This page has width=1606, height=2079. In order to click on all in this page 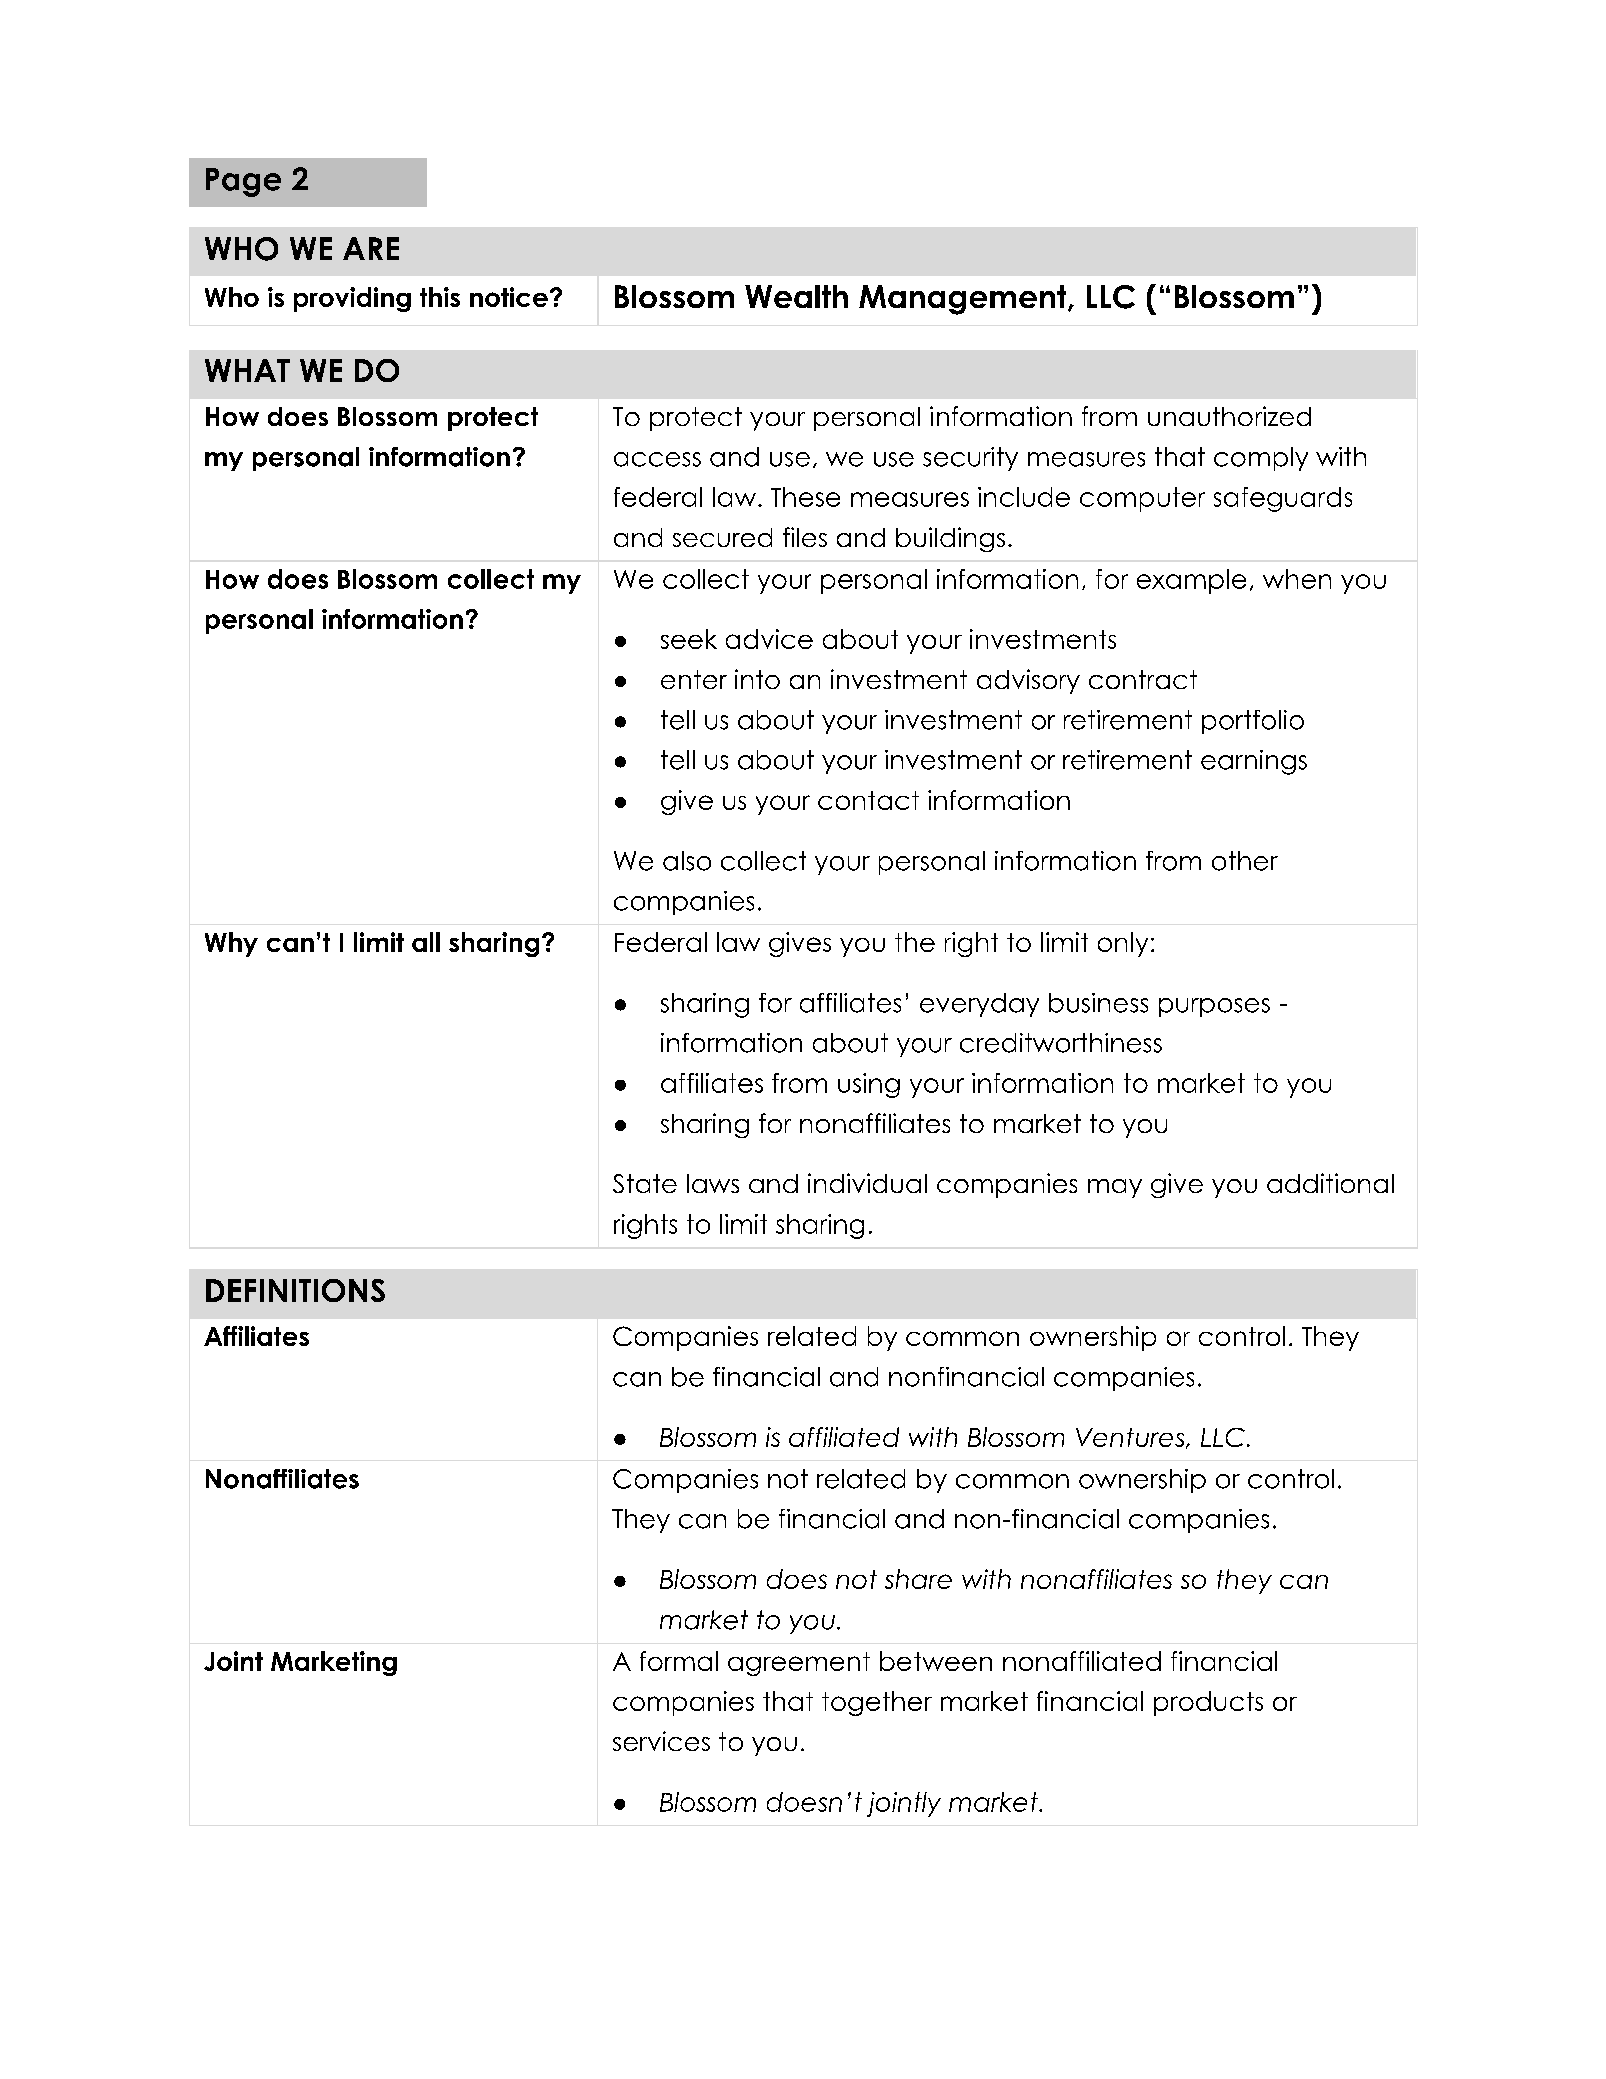, I will do `click(426, 942)`.
